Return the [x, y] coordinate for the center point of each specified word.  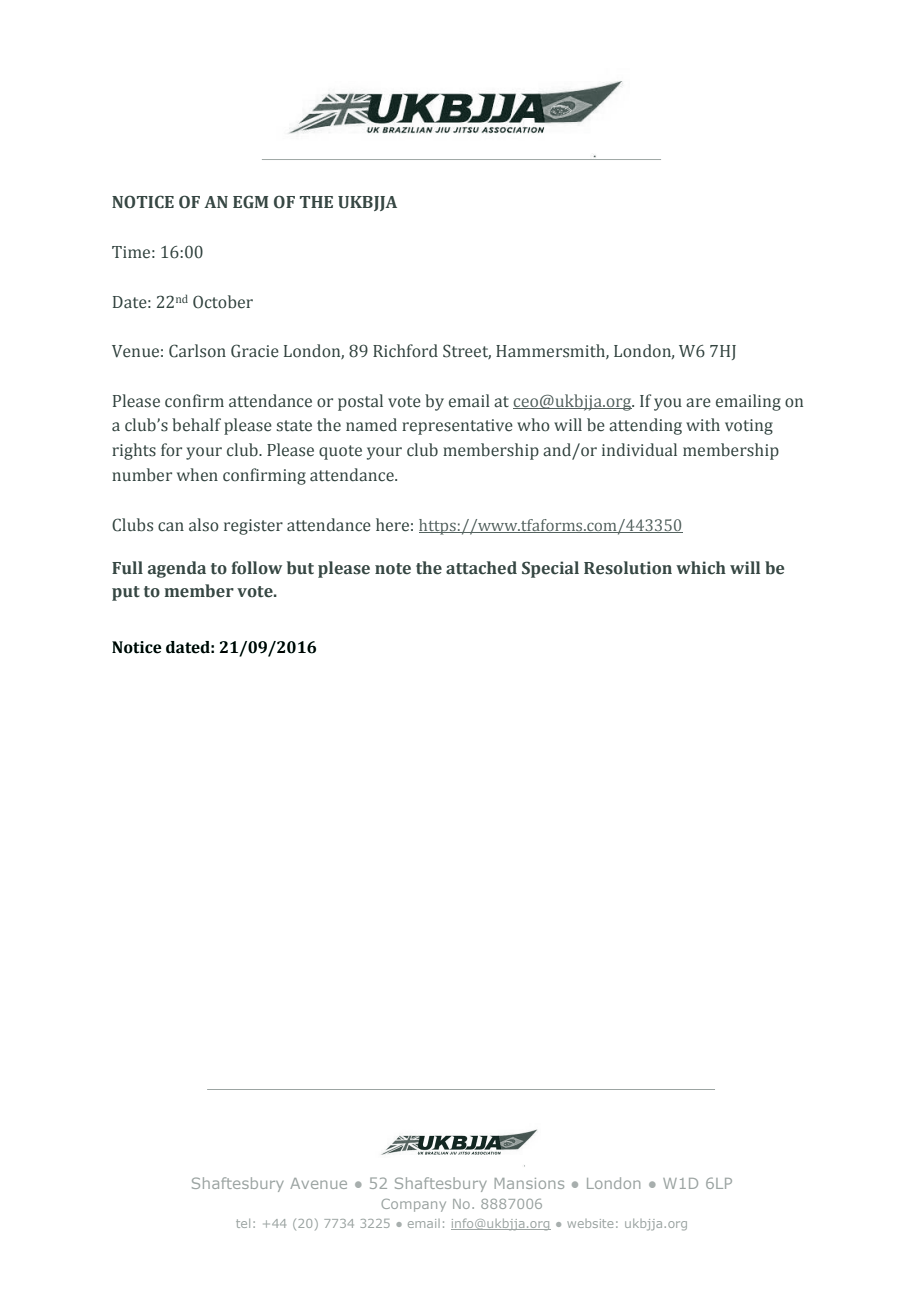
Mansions [529, 1183]
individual [639, 450]
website [590, 1223]
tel [243, 1223]
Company [413, 1205]
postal [360, 402]
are [698, 403]
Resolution [628, 568]
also [204, 525]
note [393, 569]
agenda [177, 569]
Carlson [197, 351]
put [126, 593]
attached [481, 568]
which [701, 568]
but [300, 568]
